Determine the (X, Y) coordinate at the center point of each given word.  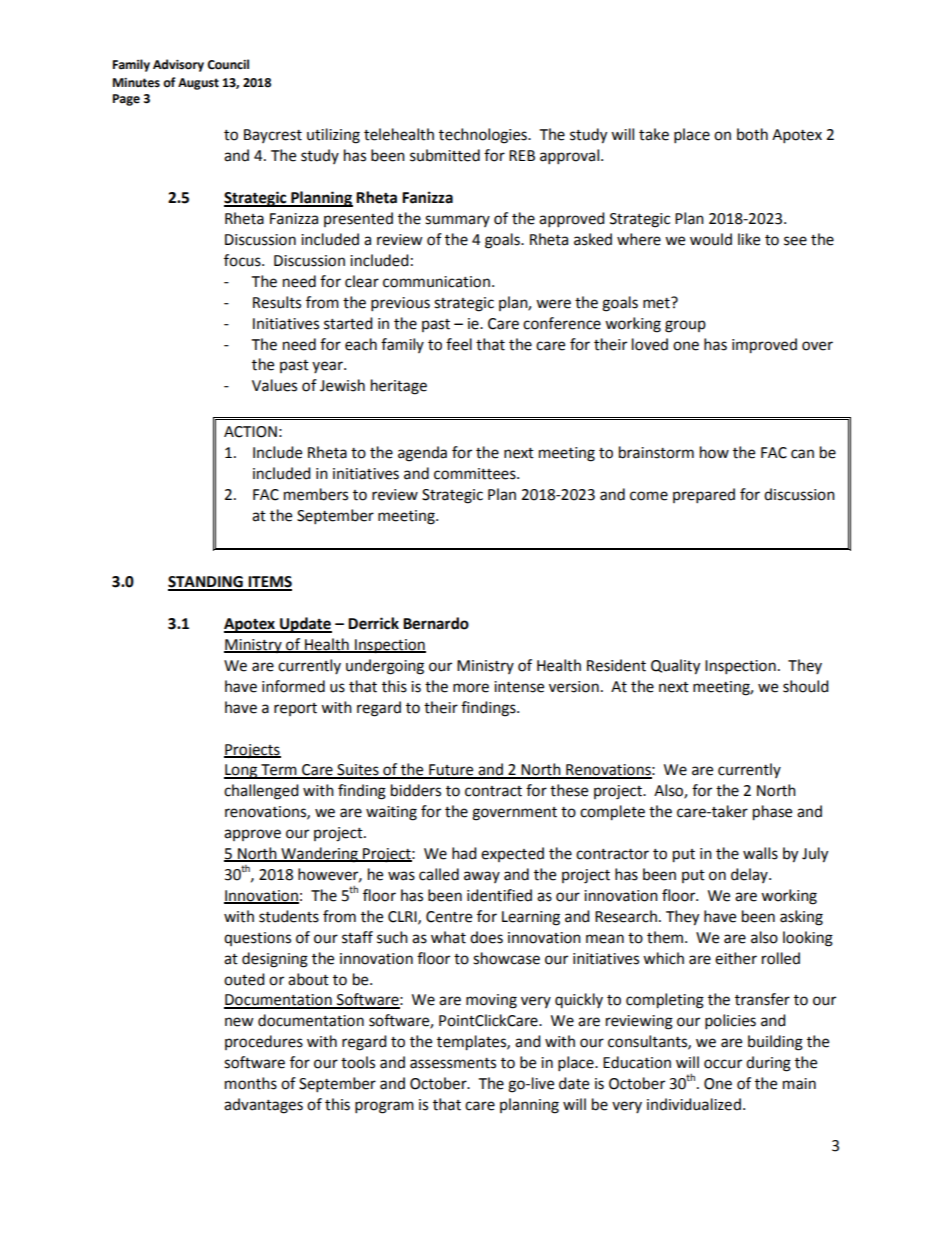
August (198, 84)
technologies (484, 136)
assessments (453, 1063)
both (752, 134)
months (251, 1083)
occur (723, 1064)
